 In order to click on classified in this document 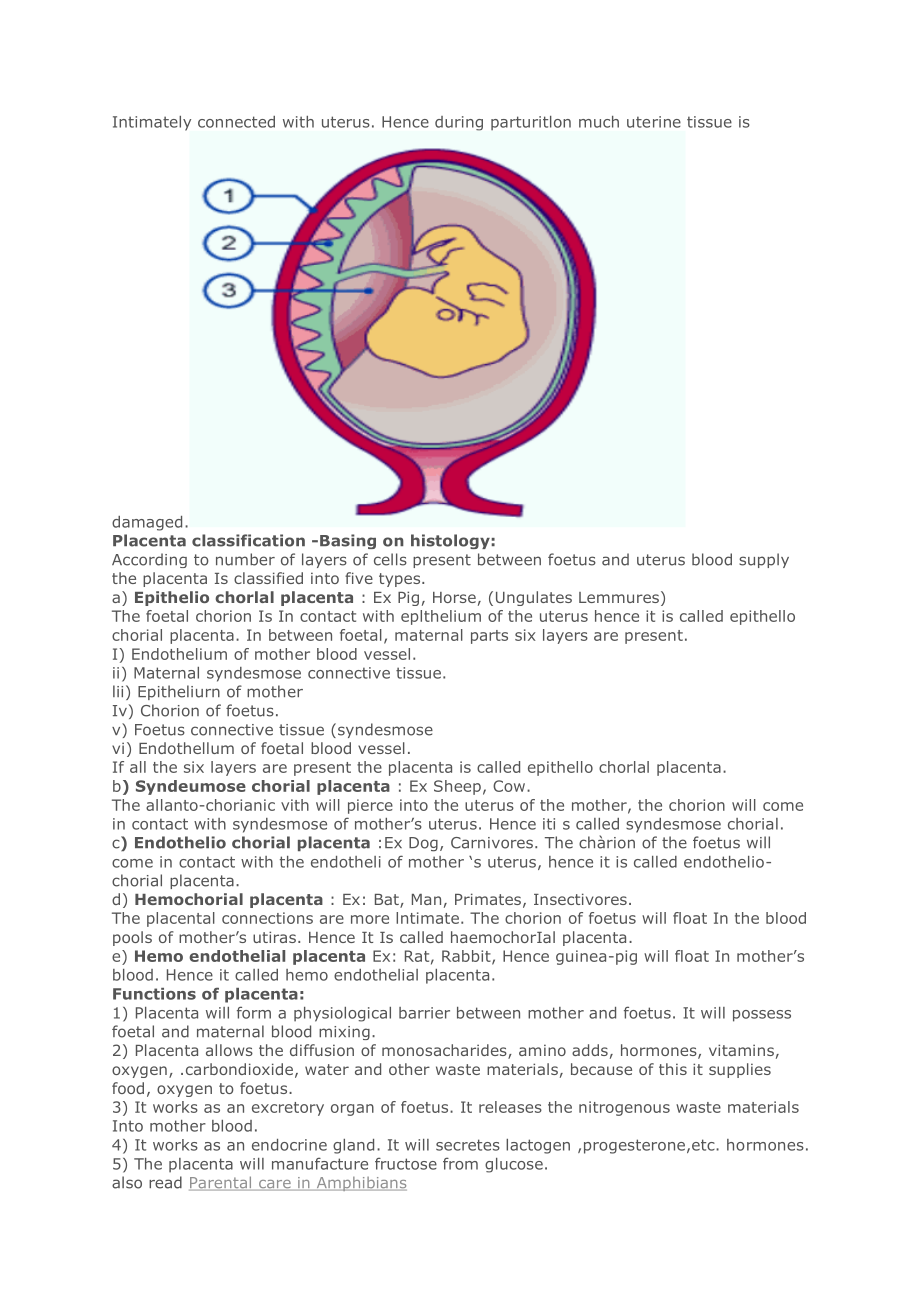, I will do `click(268, 578)`.
